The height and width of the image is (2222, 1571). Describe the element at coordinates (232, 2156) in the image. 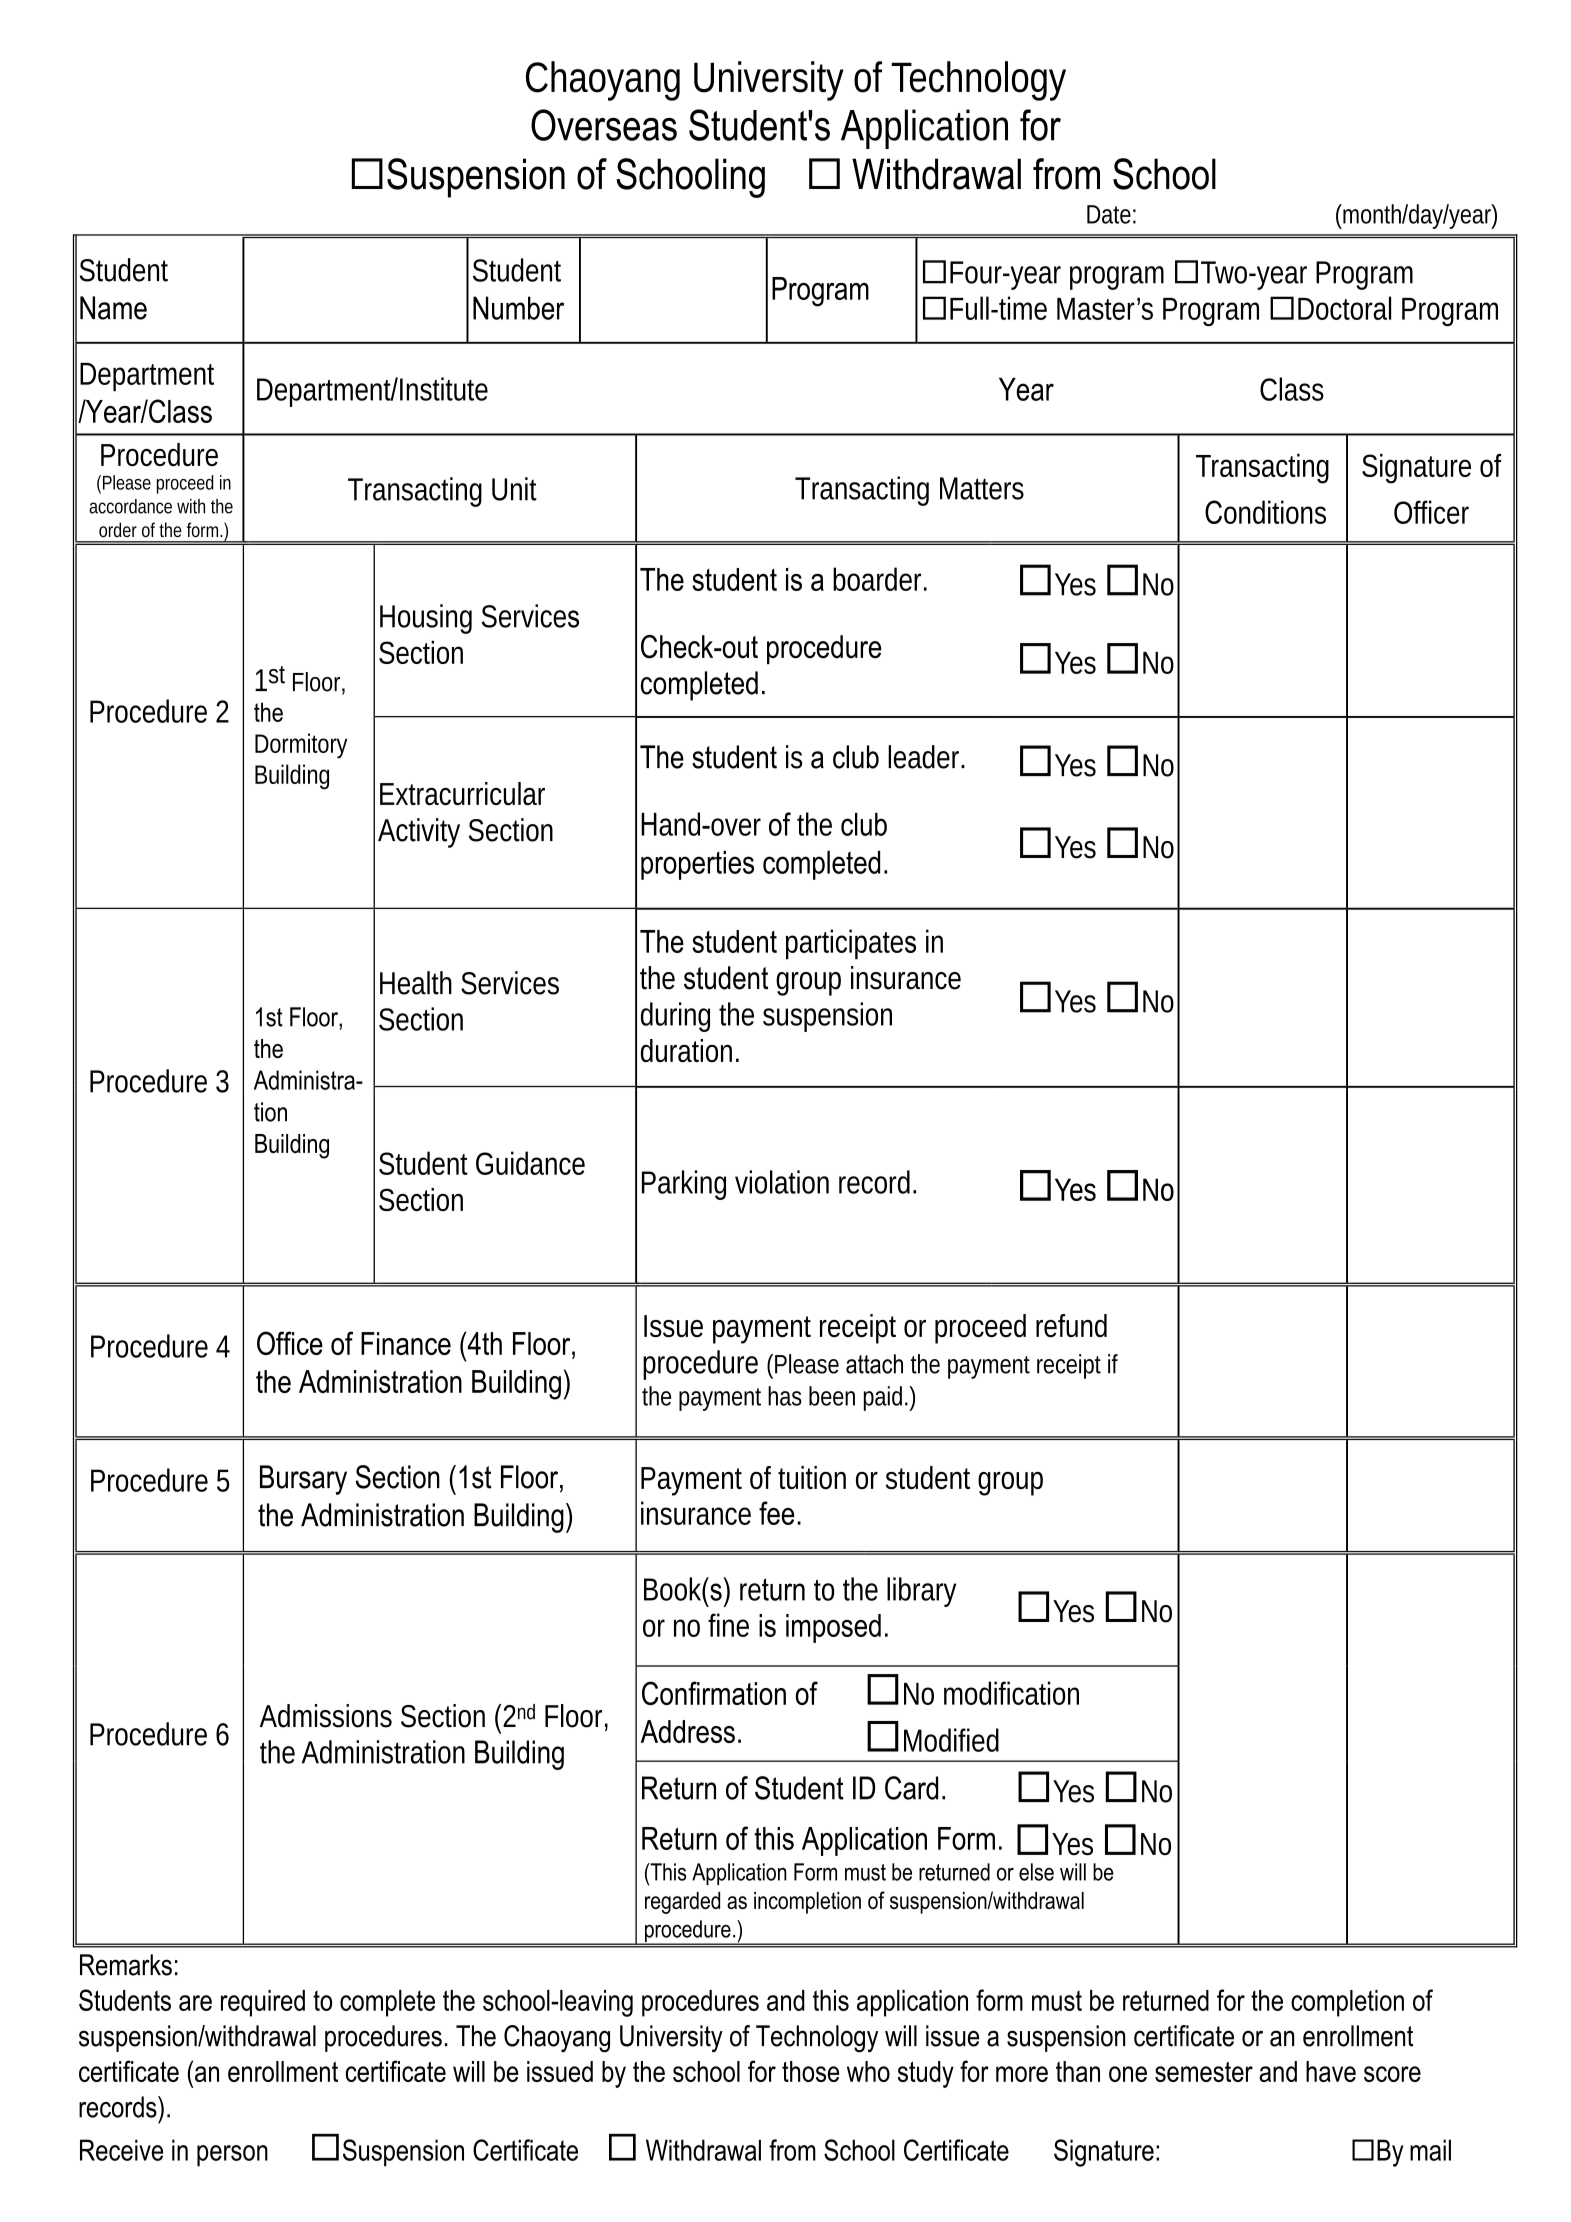

I see `person` at that location.
